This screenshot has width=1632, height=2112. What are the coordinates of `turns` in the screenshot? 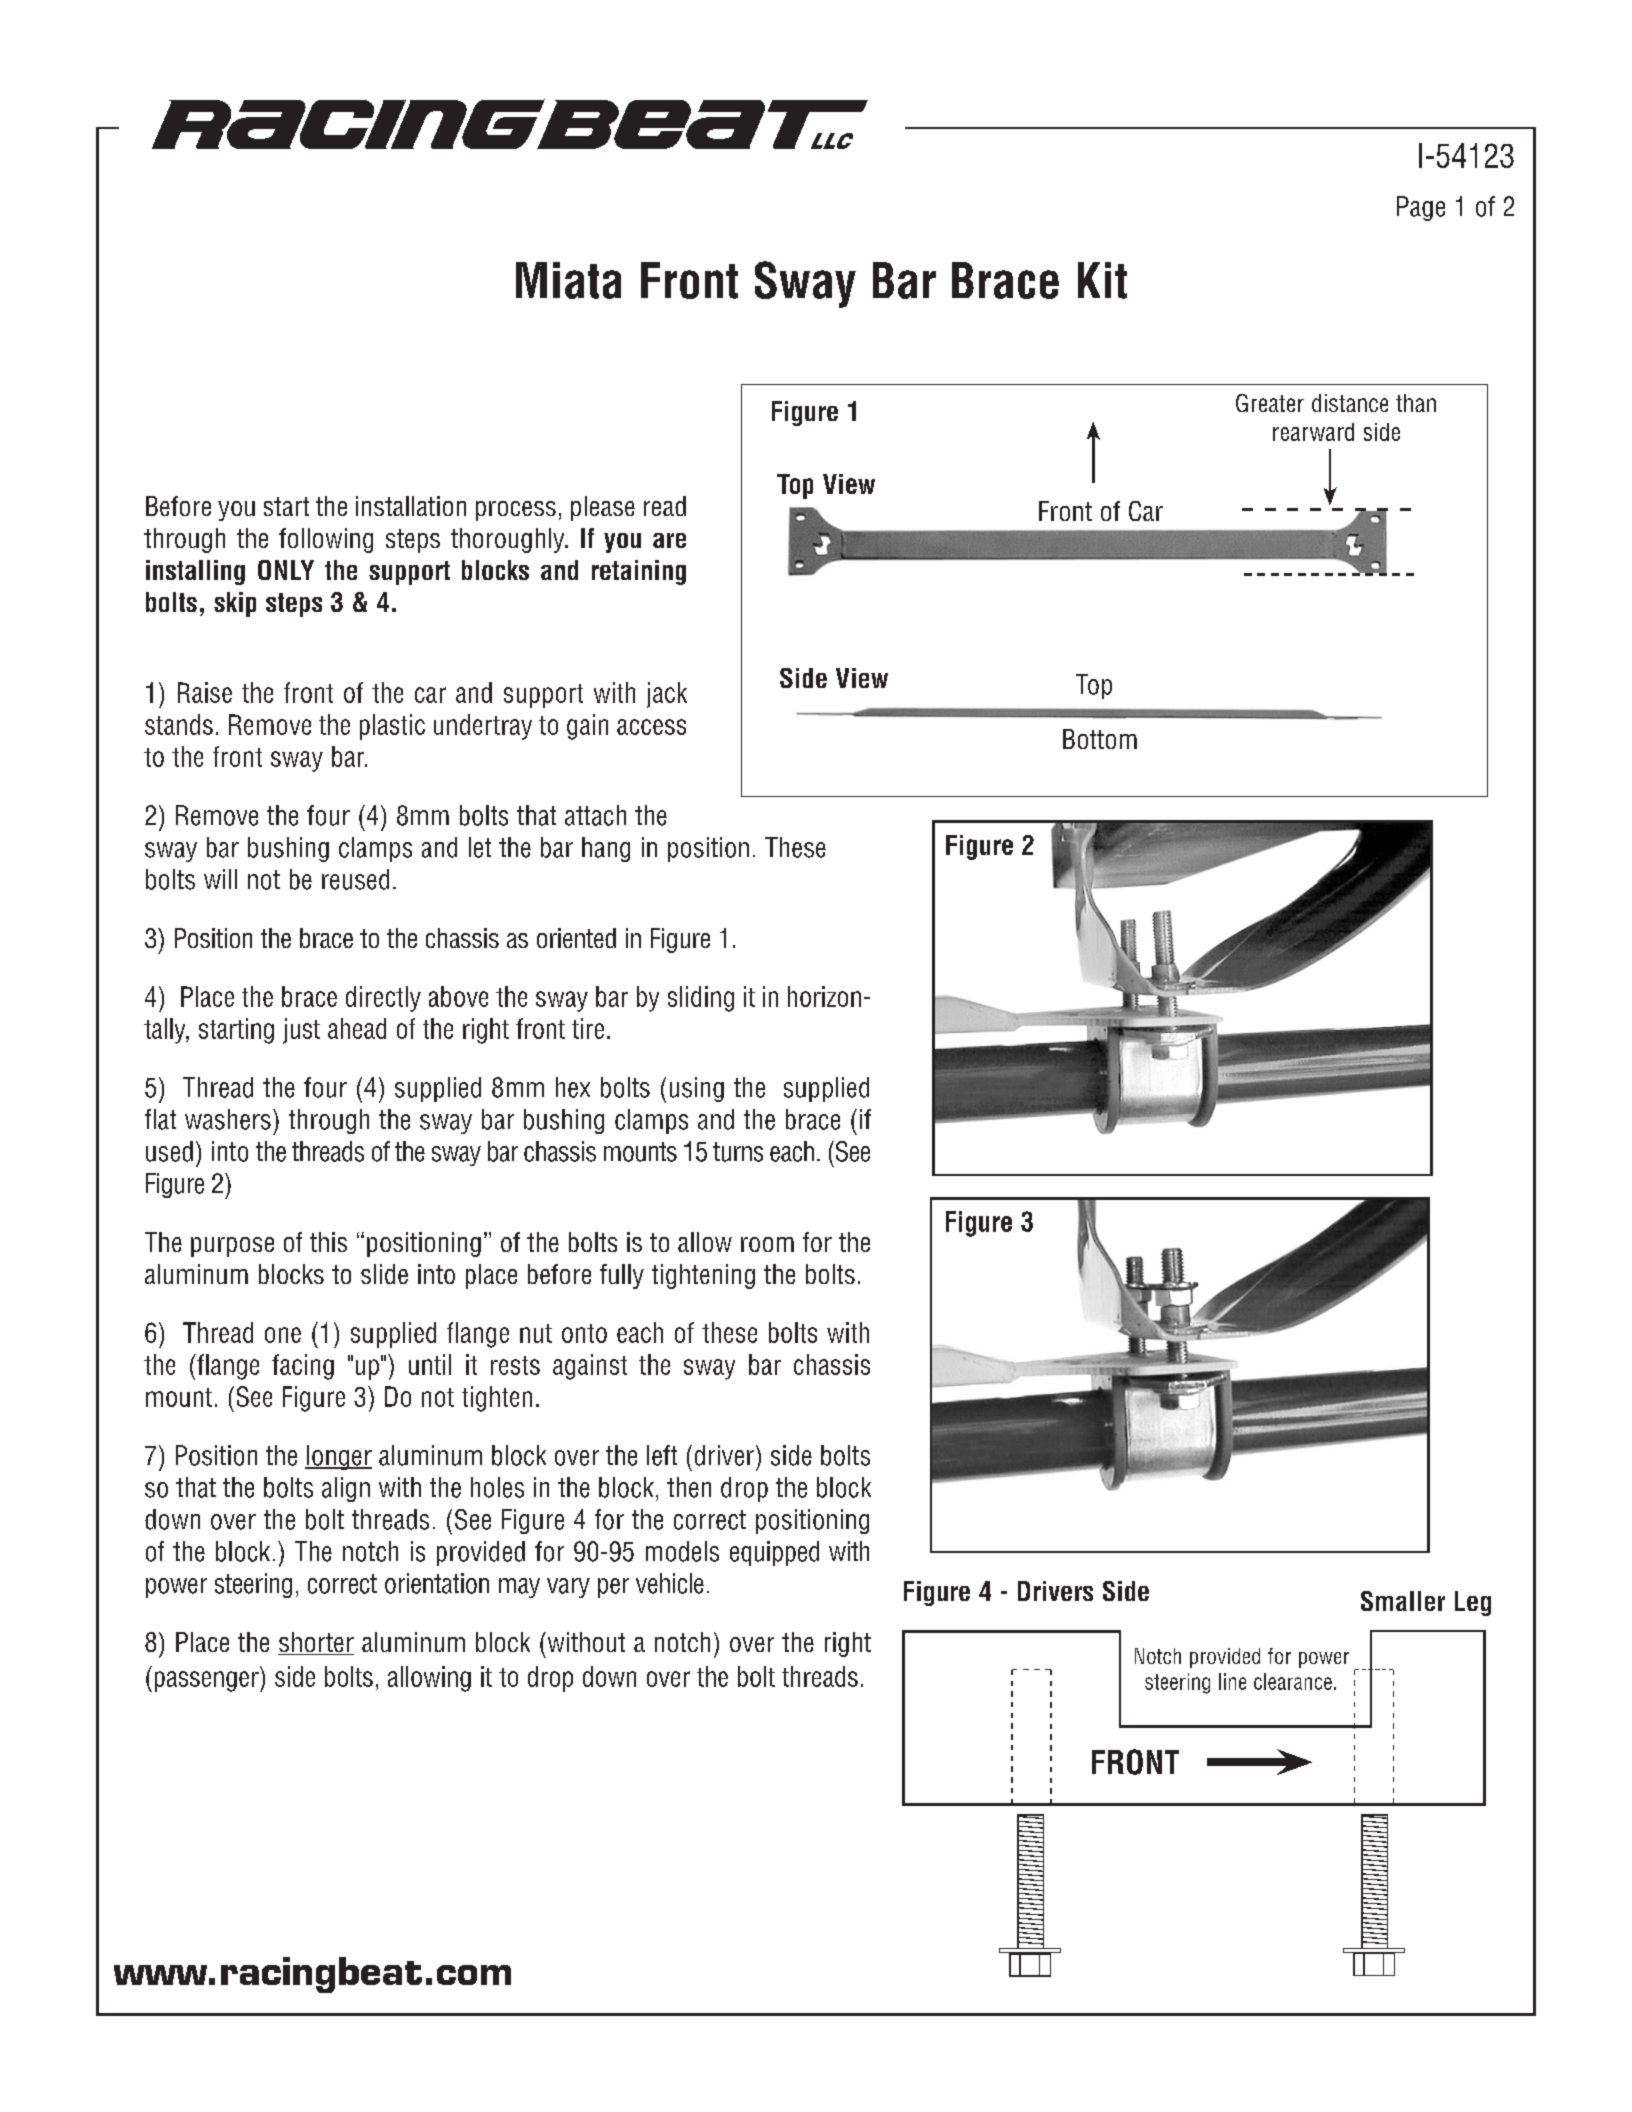 It's located at (738, 1152).
